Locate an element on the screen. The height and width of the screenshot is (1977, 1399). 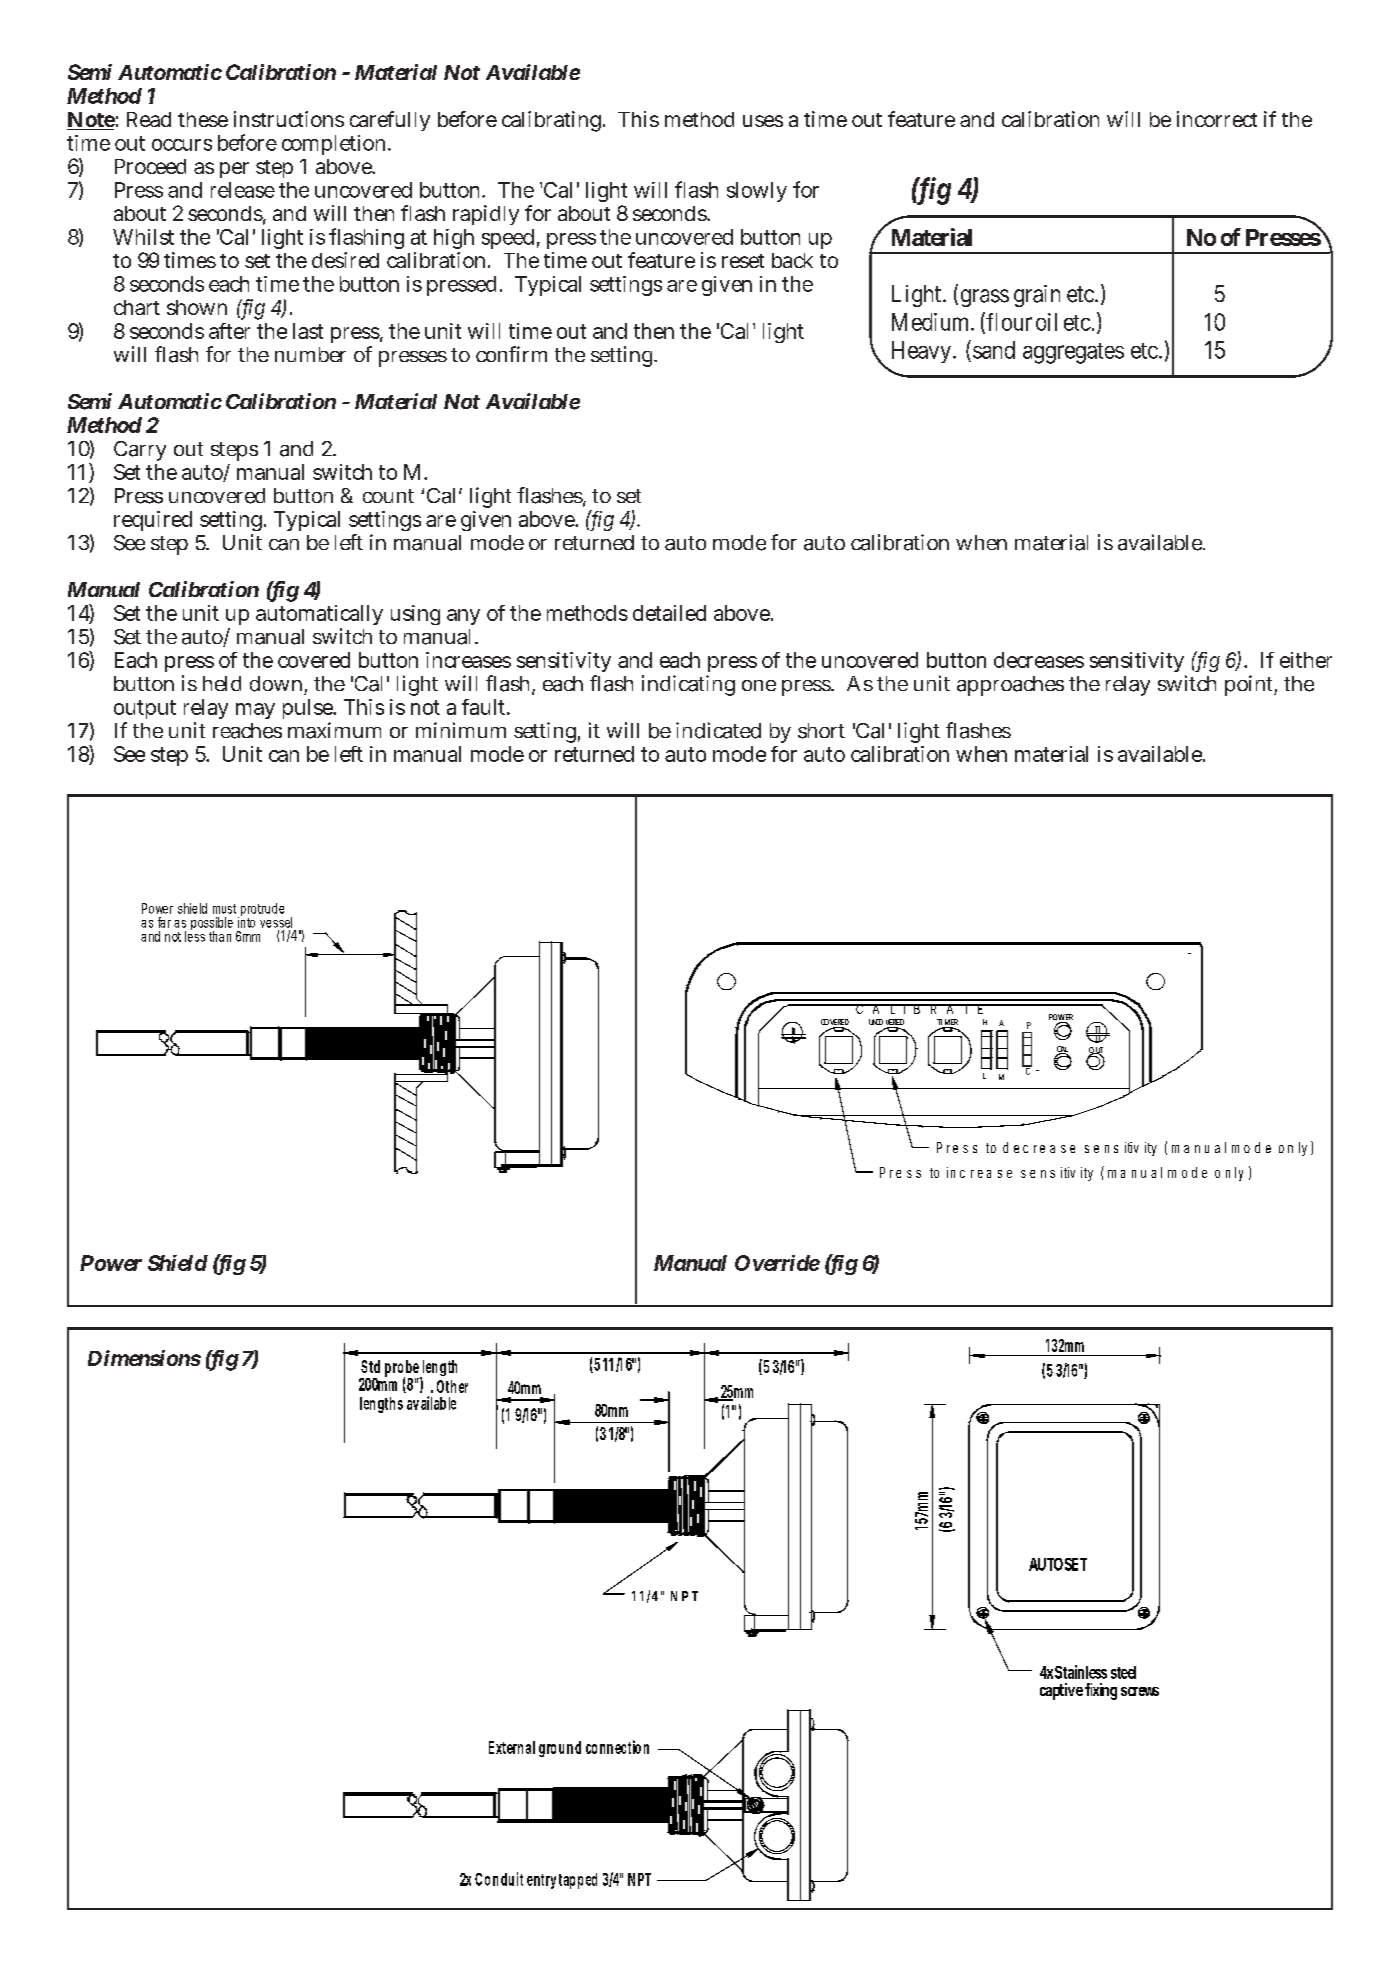
entry is located at coordinates (541, 1881).
